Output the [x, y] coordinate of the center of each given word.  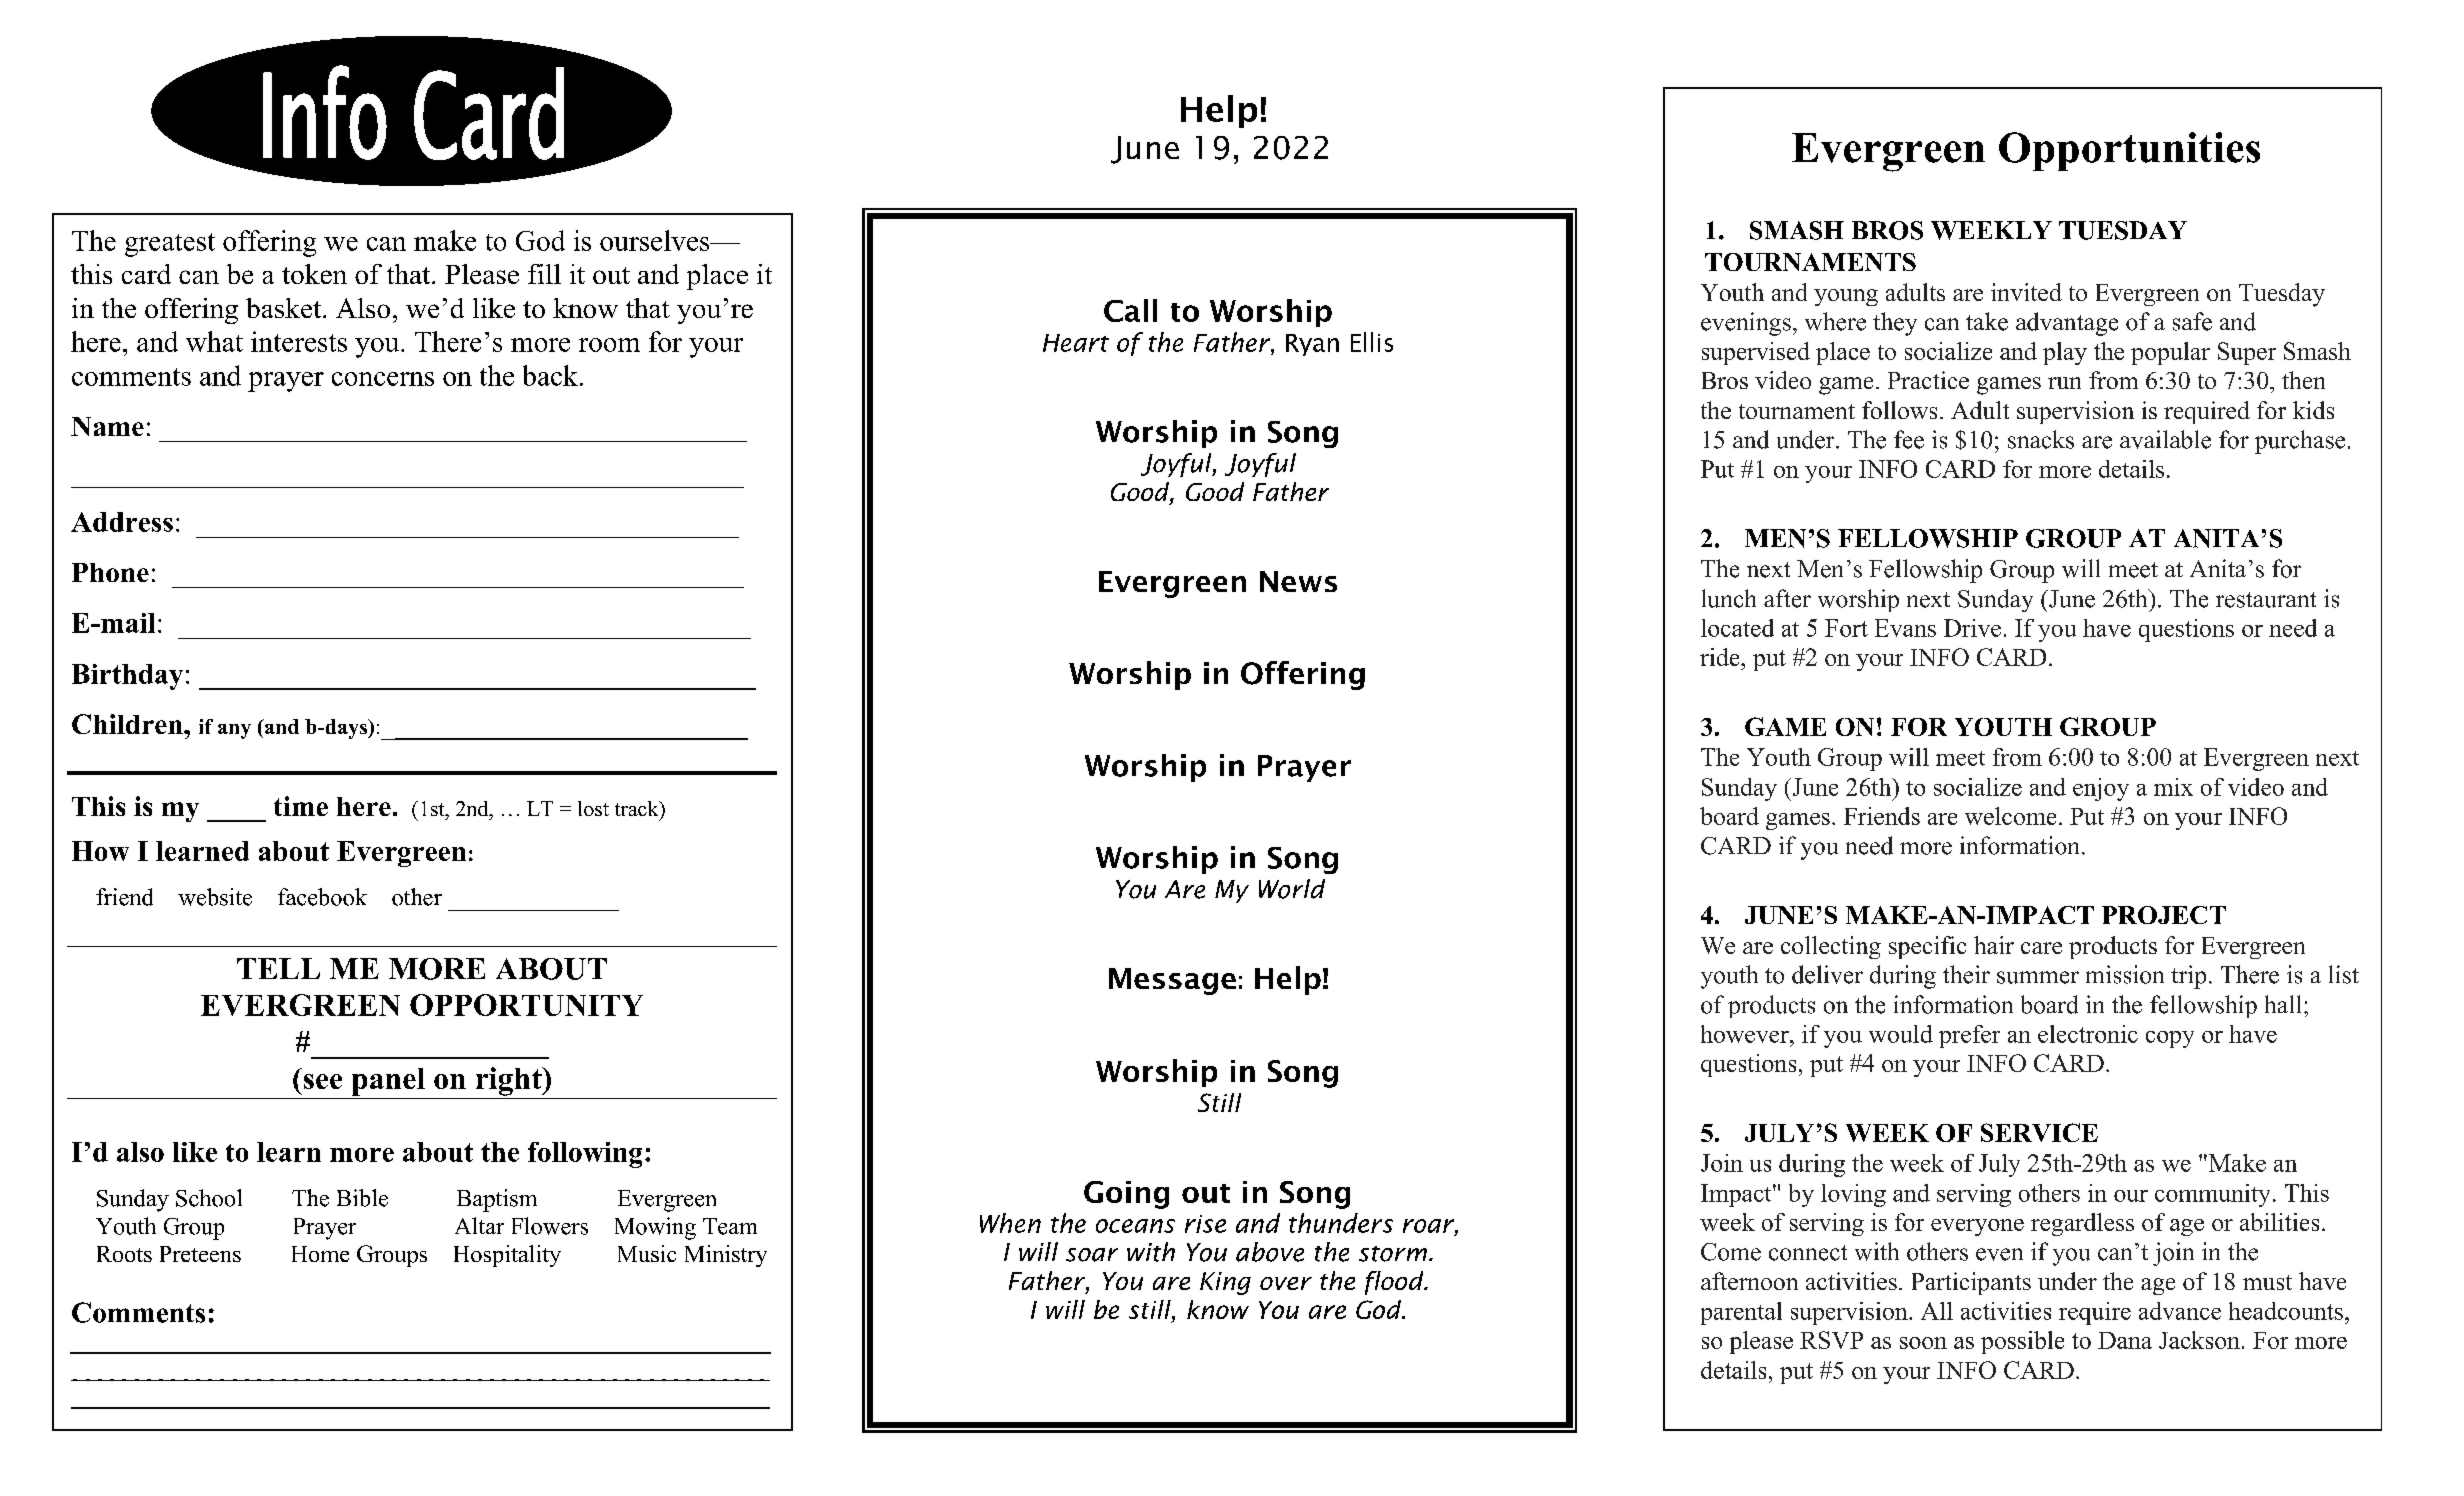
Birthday [127, 677]
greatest [170, 245]
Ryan [1312, 345]
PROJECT [2164, 915]
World [1292, 889]
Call [1130, 310]
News [1298, 581]
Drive [1972, 628]
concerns [383, 379]
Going [1126, 1195]
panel [388, 1082]
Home [320, 1254]
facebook [322, 897]
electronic [2088, 1034]
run [2064, 383]
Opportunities [2129, 151]
